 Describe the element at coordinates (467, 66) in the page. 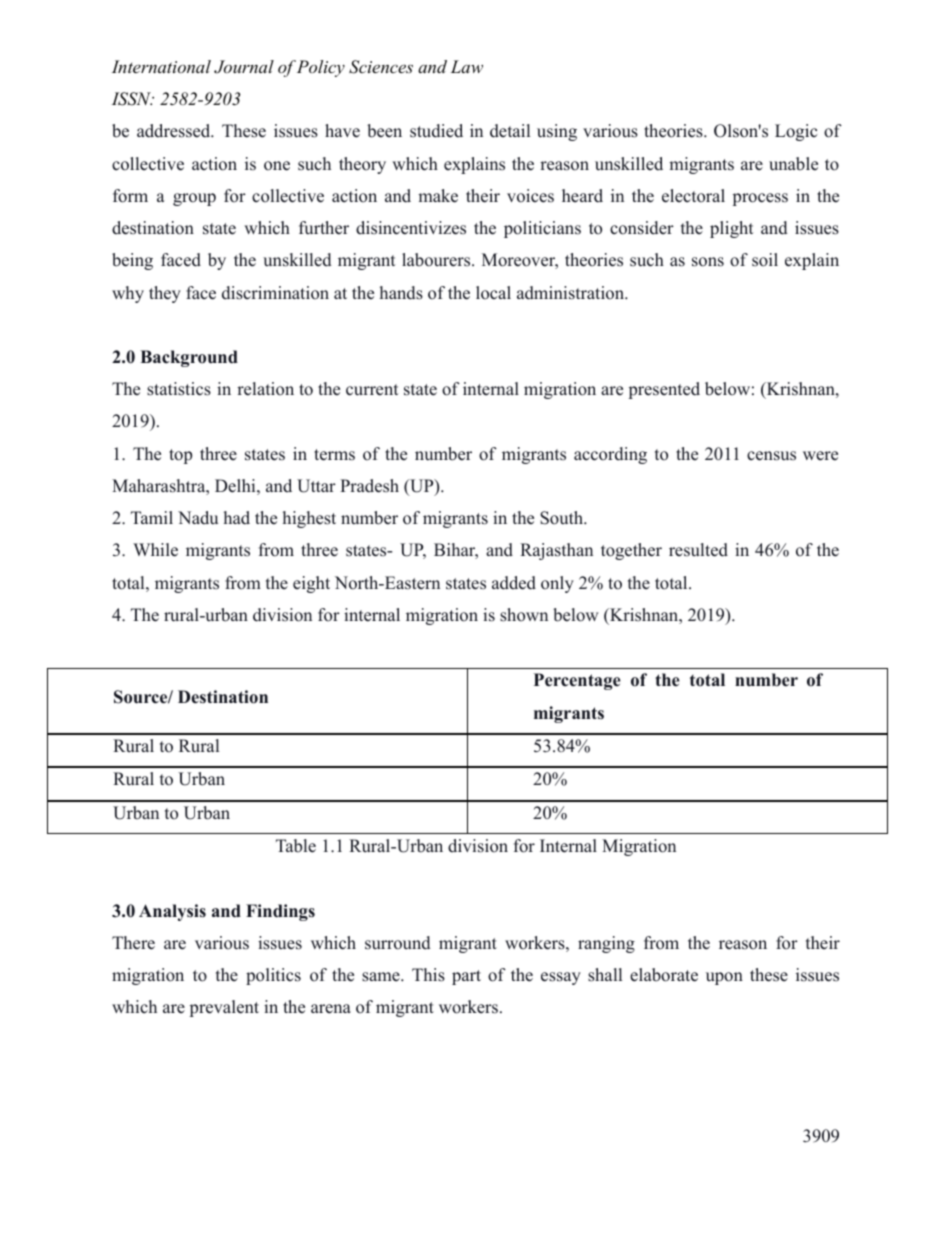

I see `Law` at that location.
